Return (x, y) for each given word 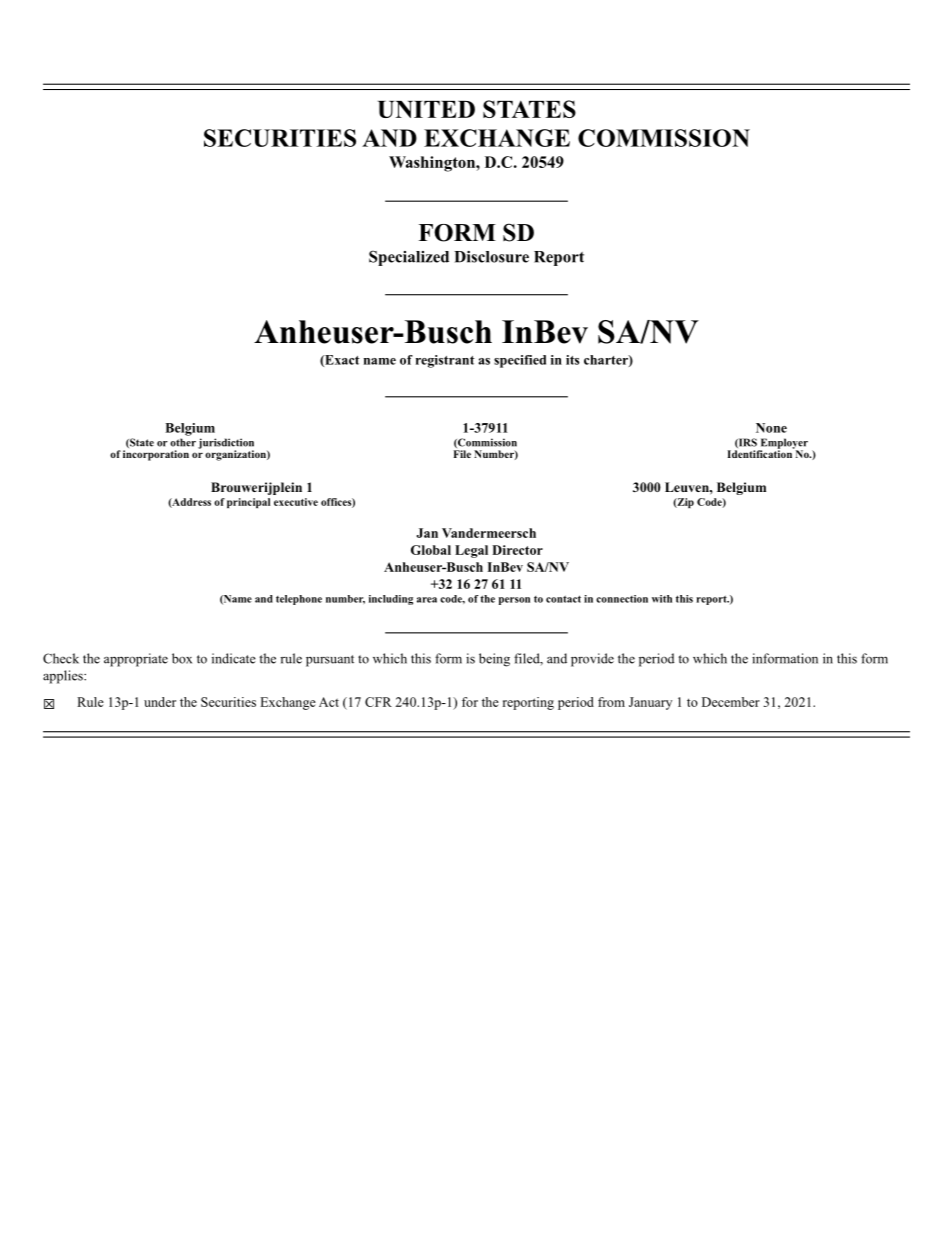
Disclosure (491, 257)
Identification (761, 453)
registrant (445, 361)
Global (431, 550)
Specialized (409, 258)
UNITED (426, 109)
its (572, 360)
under (160, 702)
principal (248, 503)
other (183, 442)
